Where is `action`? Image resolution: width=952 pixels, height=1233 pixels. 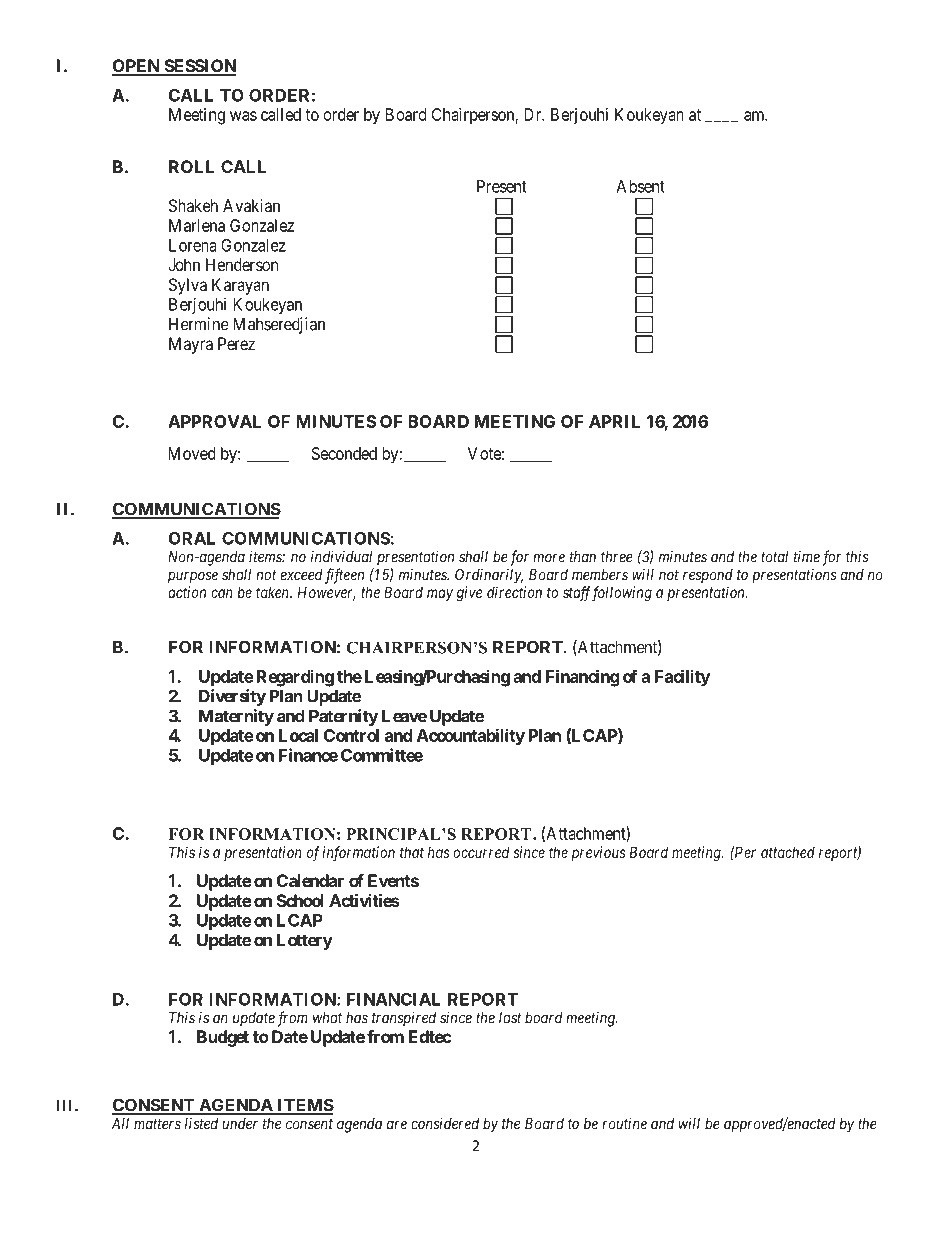
action is located at coordinates (187, 592).
